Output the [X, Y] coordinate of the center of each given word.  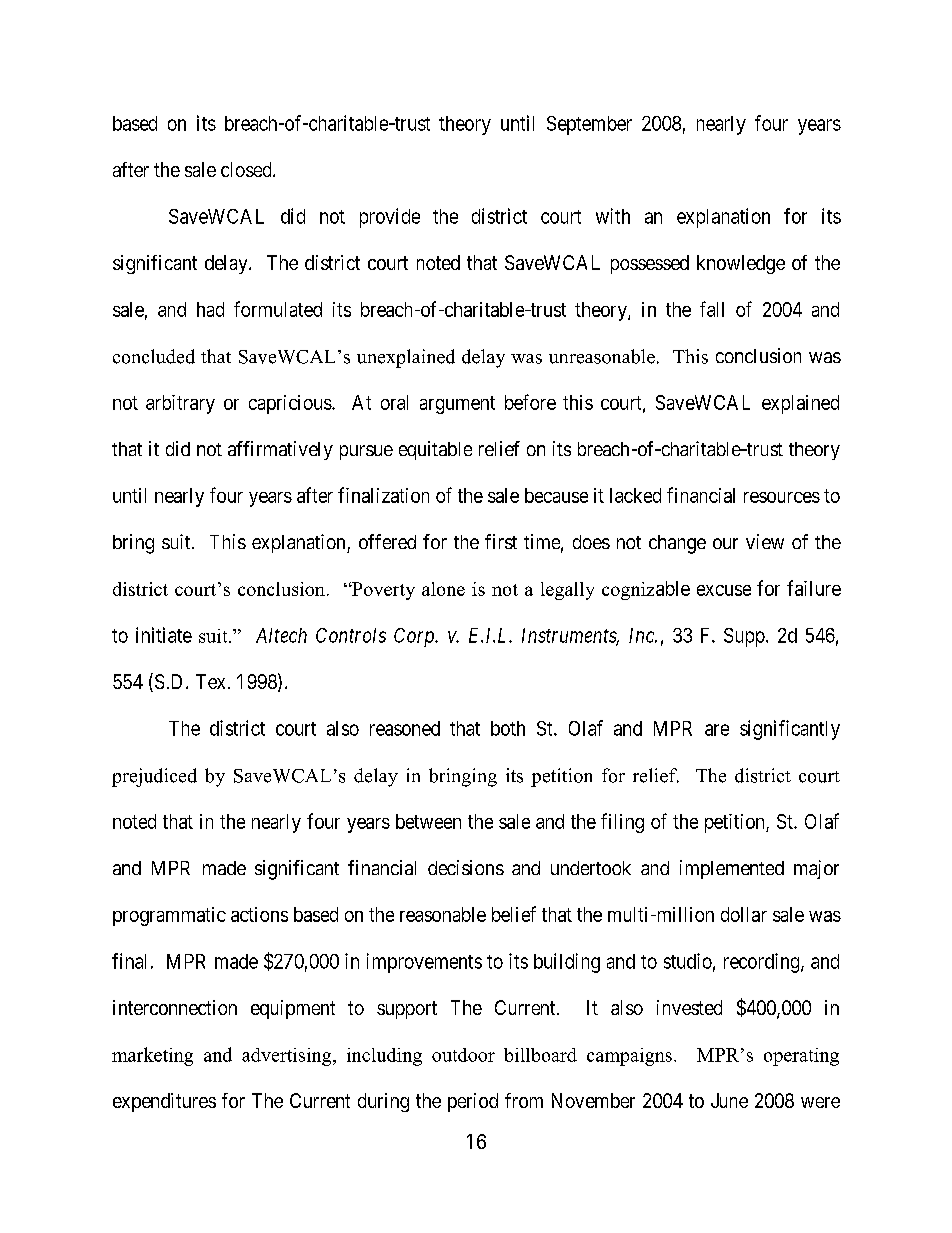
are [717, 730]
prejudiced [154, 777]
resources [782, 497]
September [589, 125]
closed [247, 169]
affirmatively [280, 450]
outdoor [463, 1055]
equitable [435, 450]
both [508, 728]
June [729, 1100]
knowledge [741, 264]
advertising [288, 1057]
